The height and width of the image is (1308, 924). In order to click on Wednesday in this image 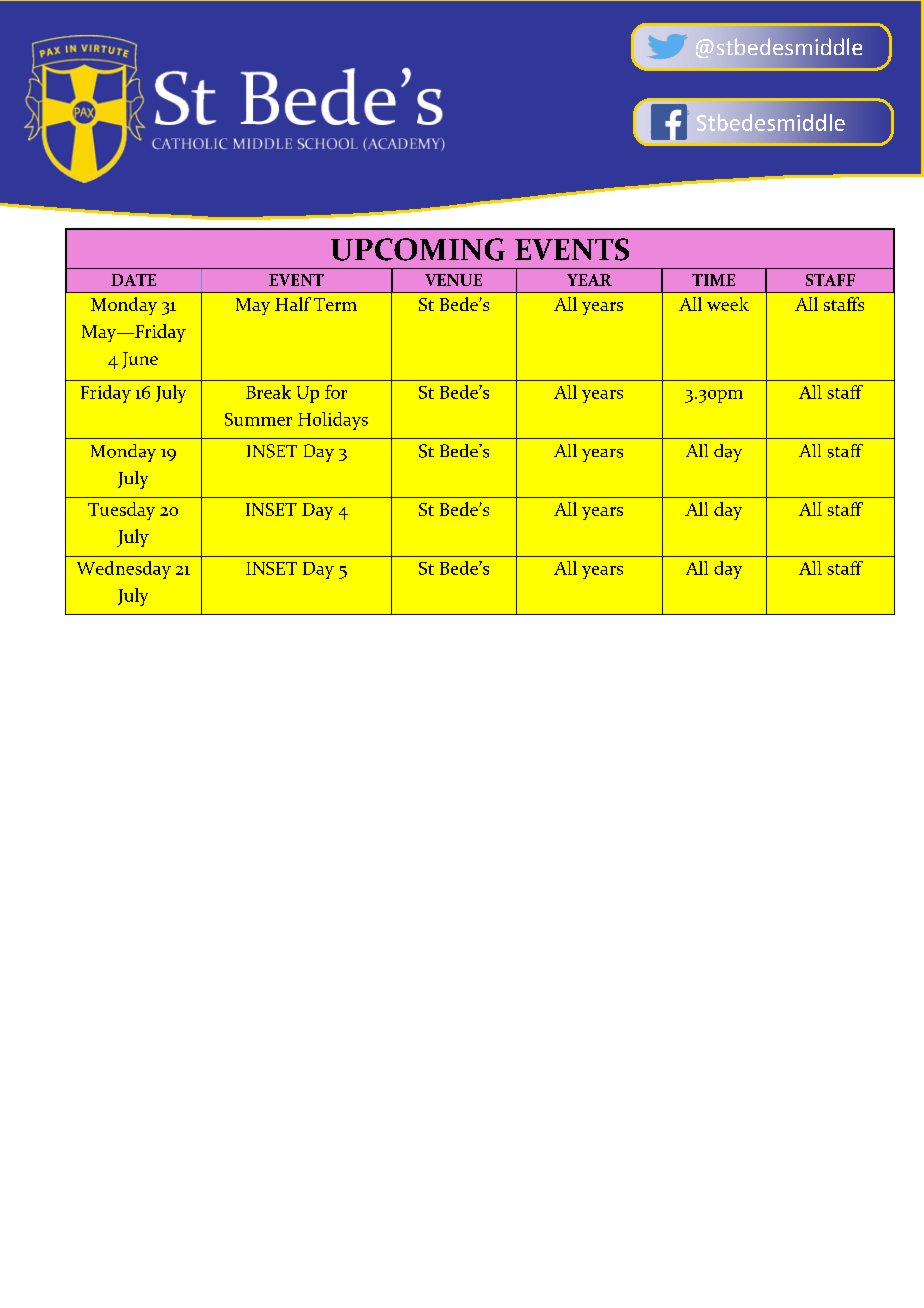, I will do `click(124, 570)`.
